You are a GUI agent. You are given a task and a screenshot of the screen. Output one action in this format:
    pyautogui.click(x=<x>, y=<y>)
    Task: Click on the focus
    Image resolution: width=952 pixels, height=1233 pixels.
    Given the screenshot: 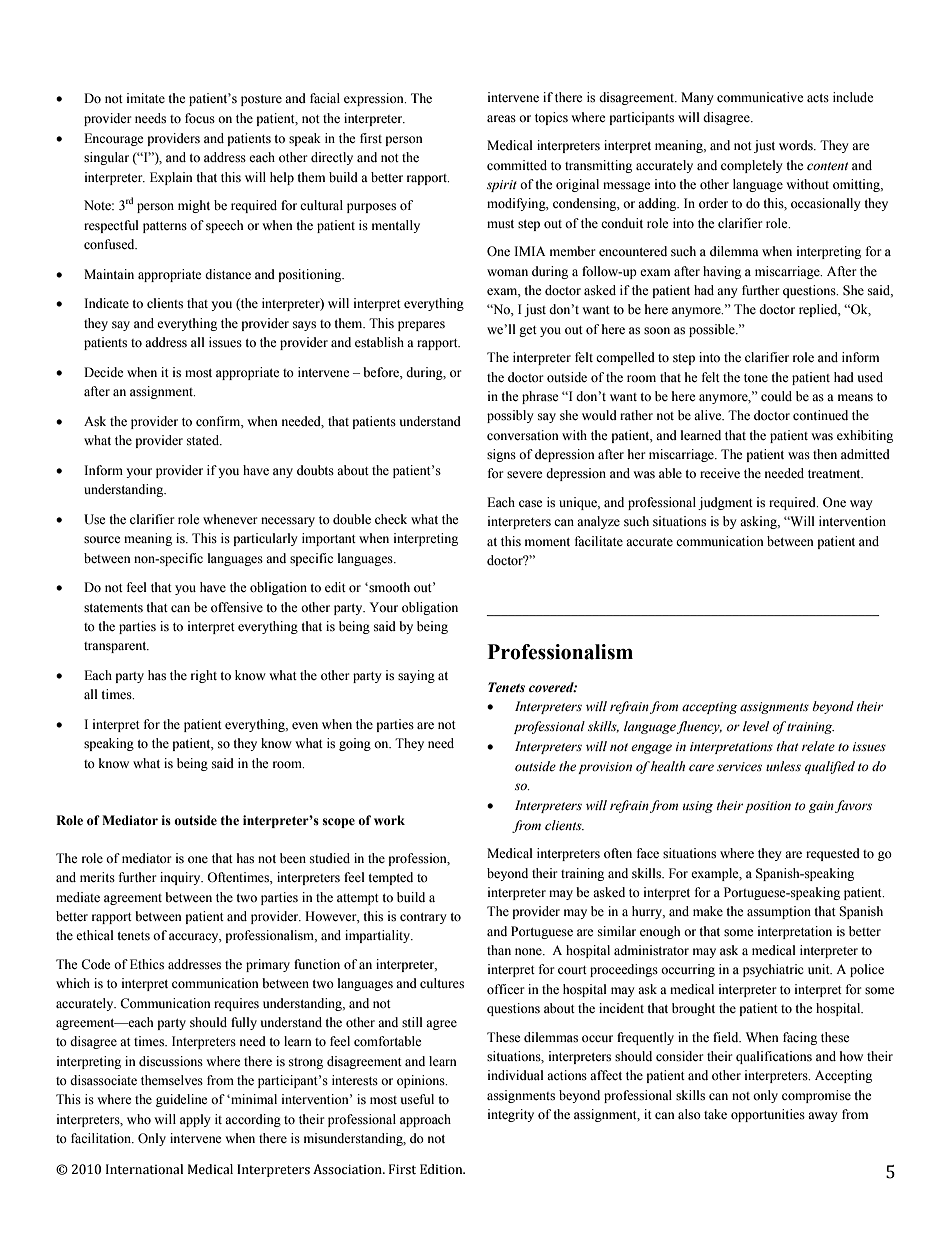 What is the action you would take?
    pyautogui.click(x=200, y=118)
